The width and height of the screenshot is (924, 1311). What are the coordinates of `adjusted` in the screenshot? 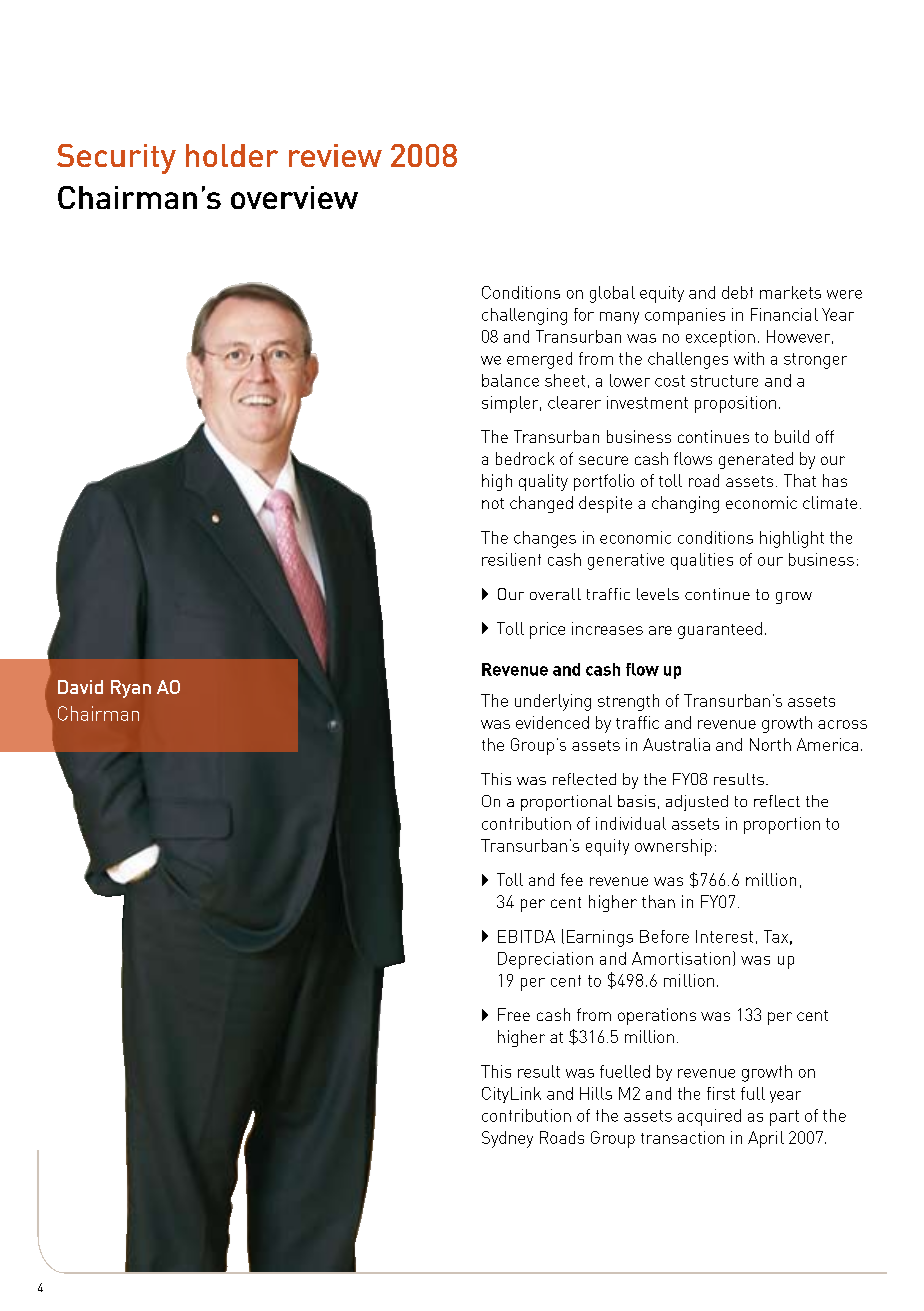 It's located at (697, 803).
